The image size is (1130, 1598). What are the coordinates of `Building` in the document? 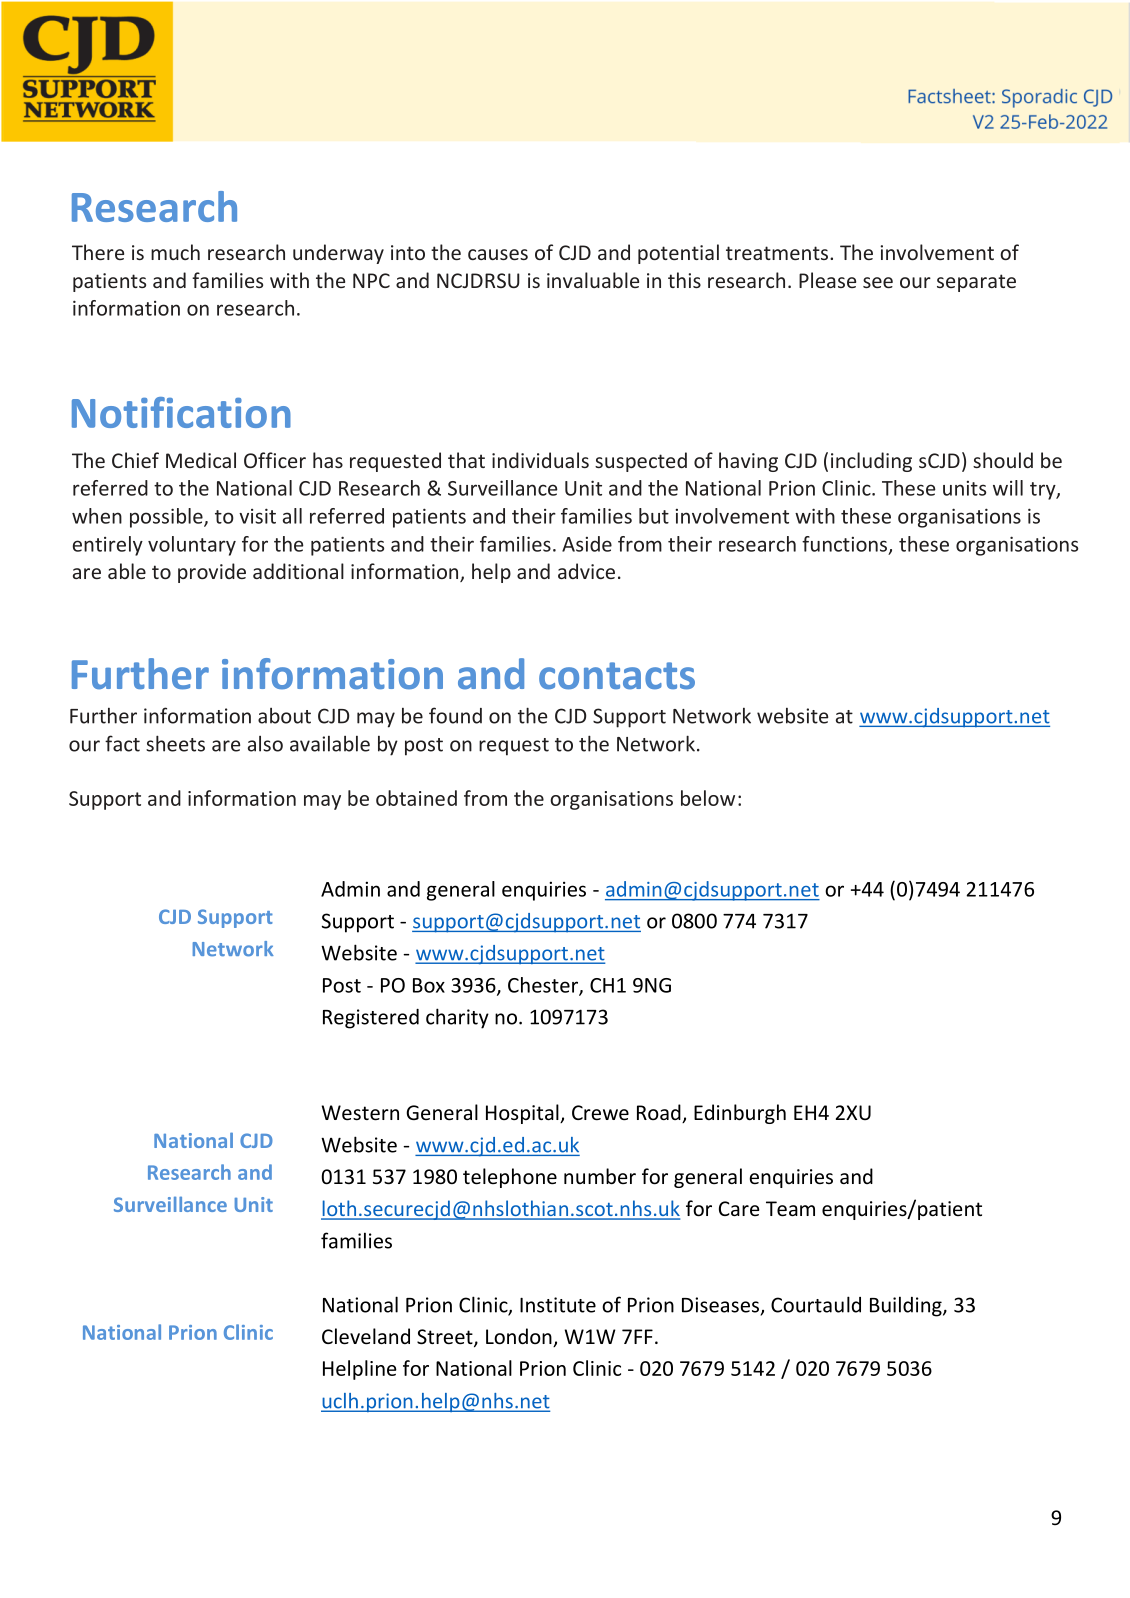 It's located at (907, 1306).
